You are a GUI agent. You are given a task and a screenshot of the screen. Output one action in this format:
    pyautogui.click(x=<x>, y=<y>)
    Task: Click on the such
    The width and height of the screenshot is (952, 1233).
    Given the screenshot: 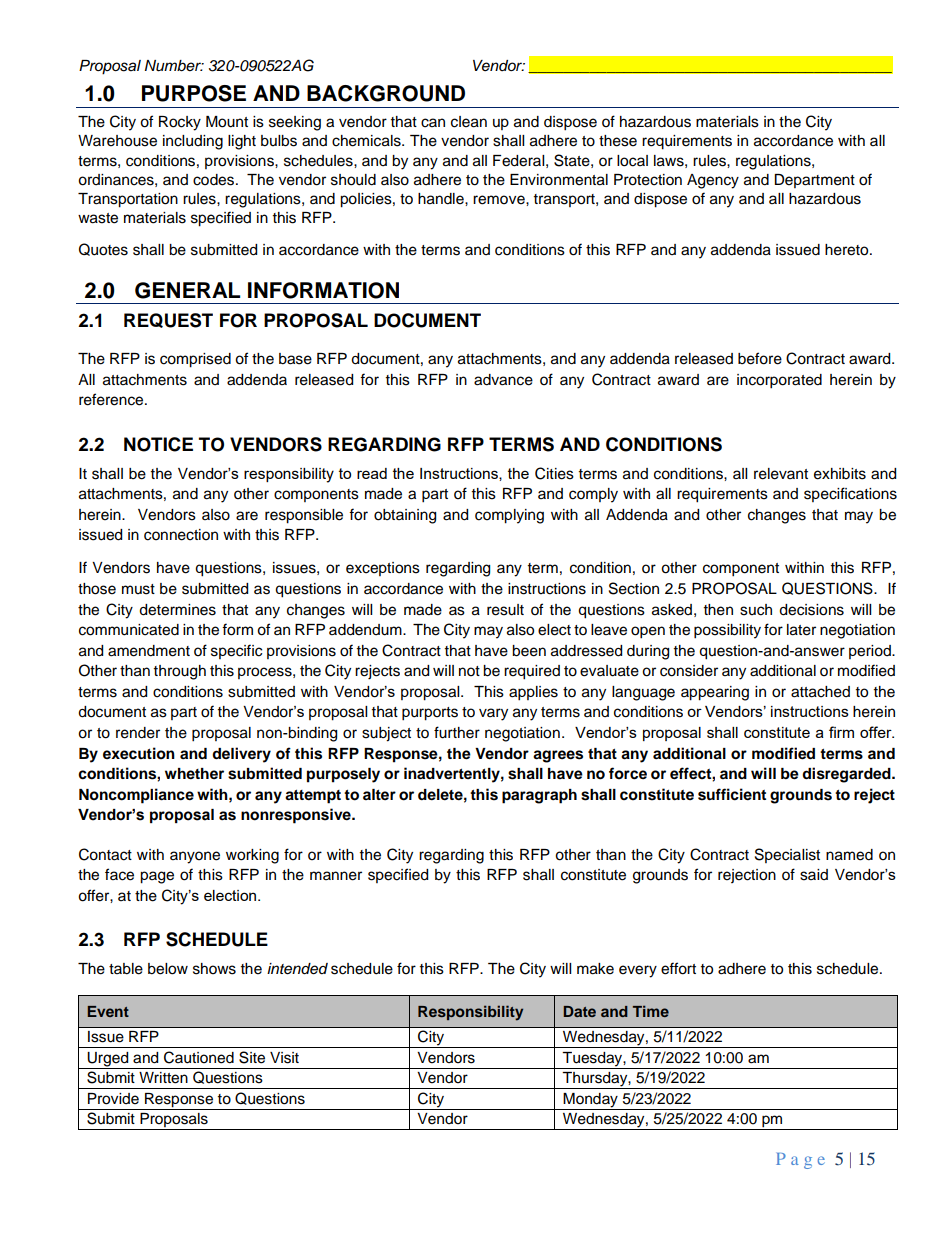 What is the action you would take?
    pyautogui.click(x=756, y=610)
